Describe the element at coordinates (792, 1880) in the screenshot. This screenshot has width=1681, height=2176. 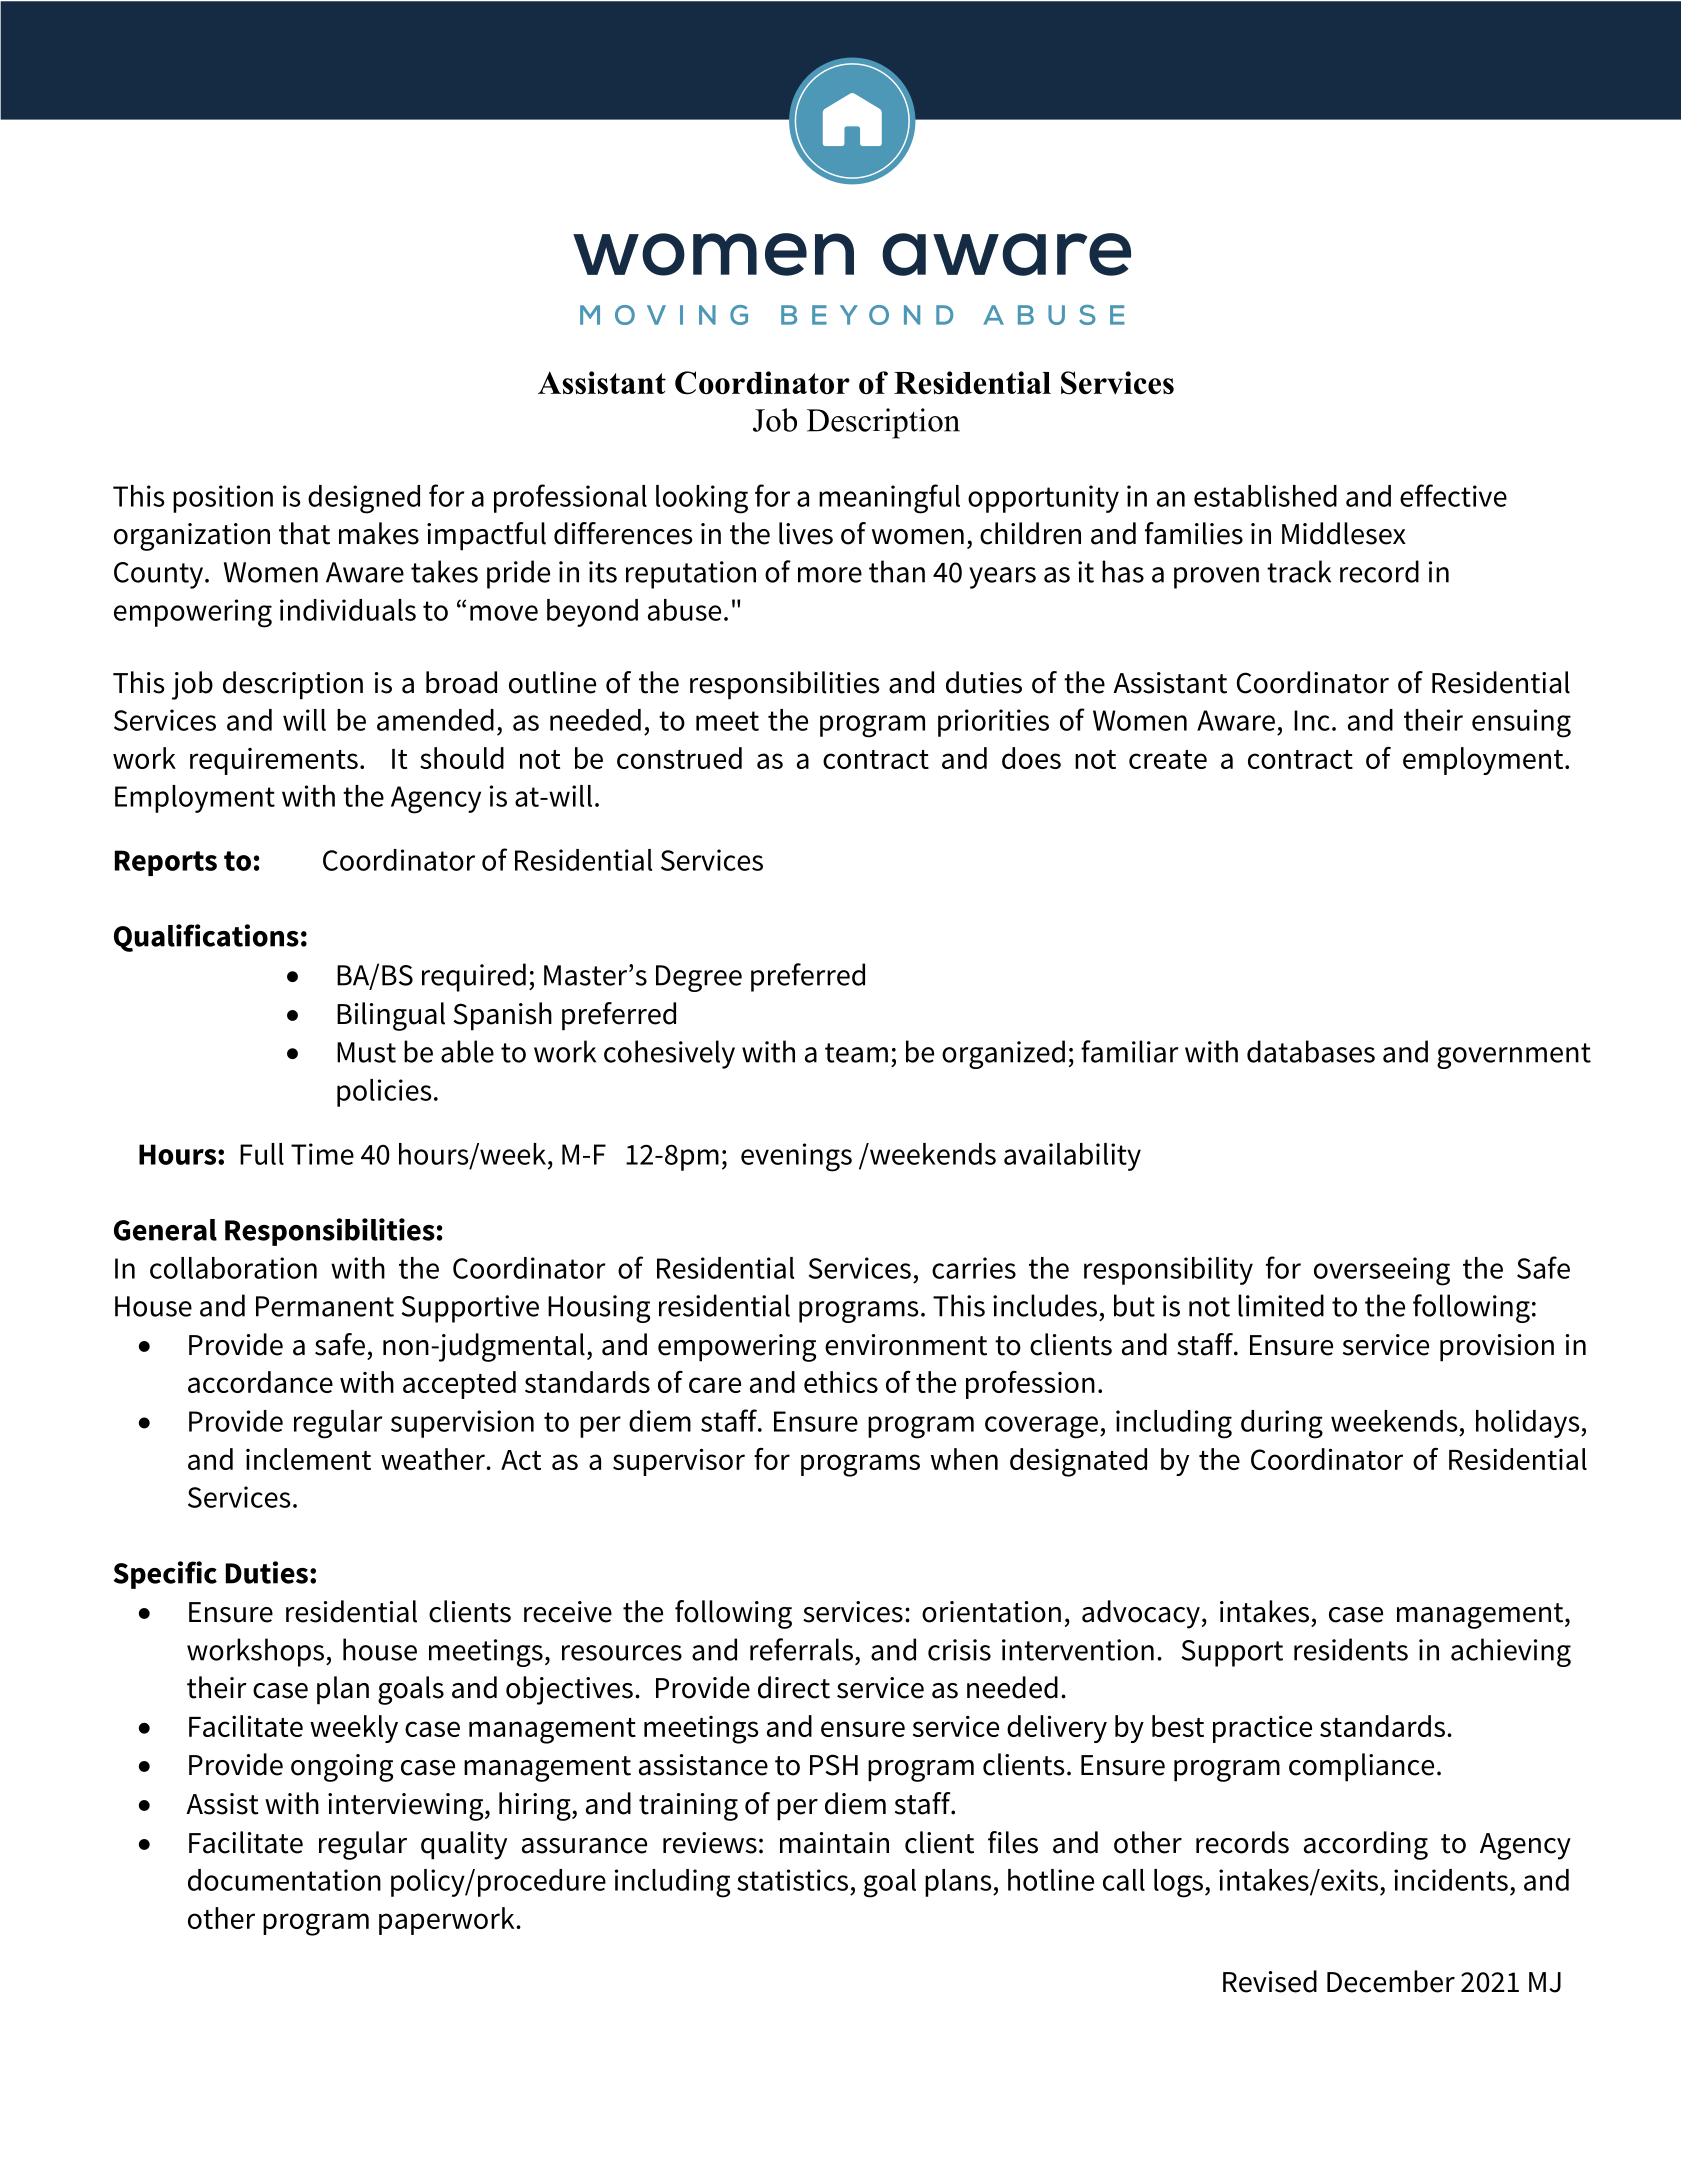
I see `statistics` at that location.
